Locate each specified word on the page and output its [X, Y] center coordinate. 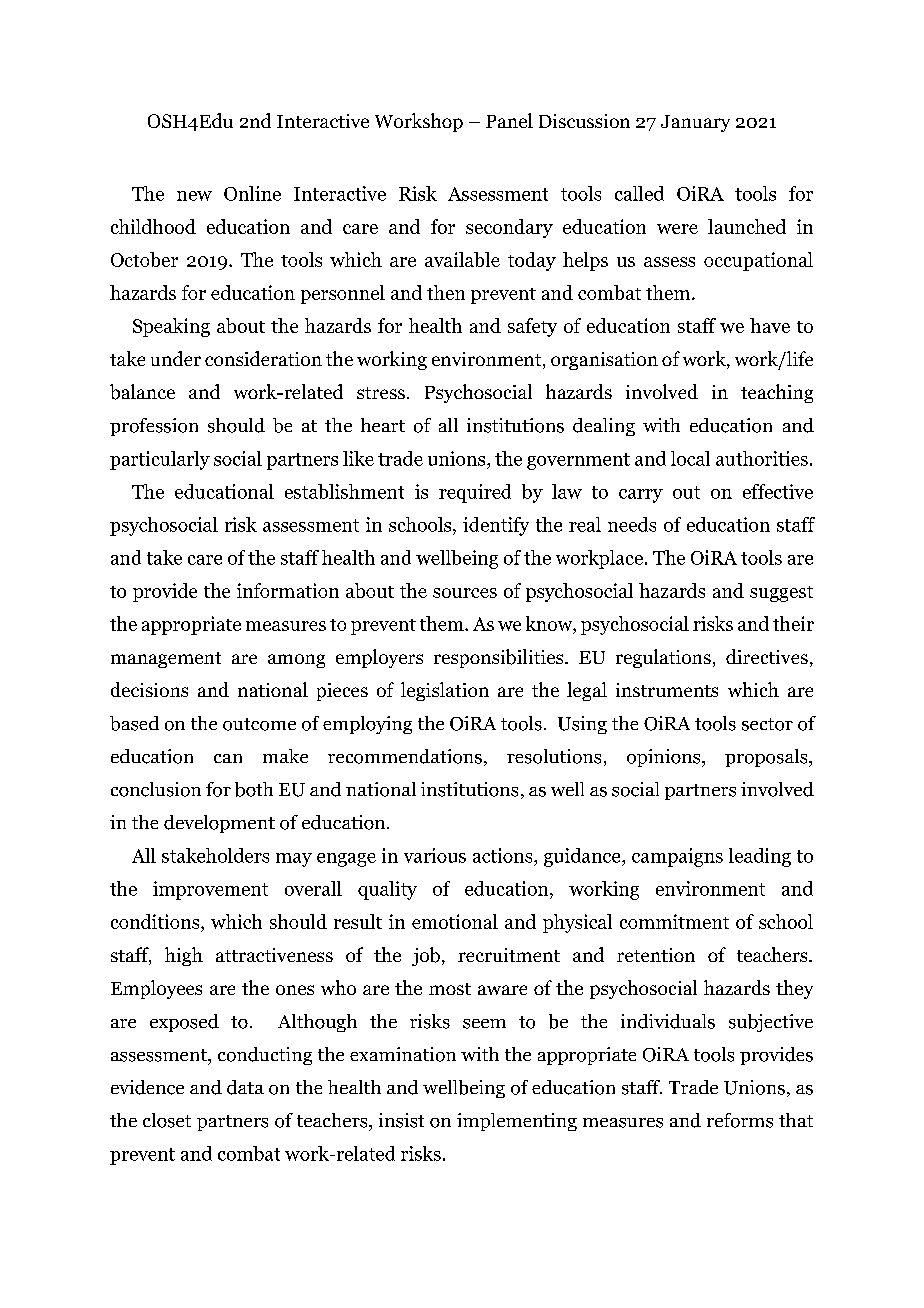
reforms [740, 1120]
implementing [517, 1122]
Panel [509, 120]
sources [465, 593]
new [194, 196]
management [166, 660]
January [695, 123]
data [245, 1087]
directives [767, 656]
